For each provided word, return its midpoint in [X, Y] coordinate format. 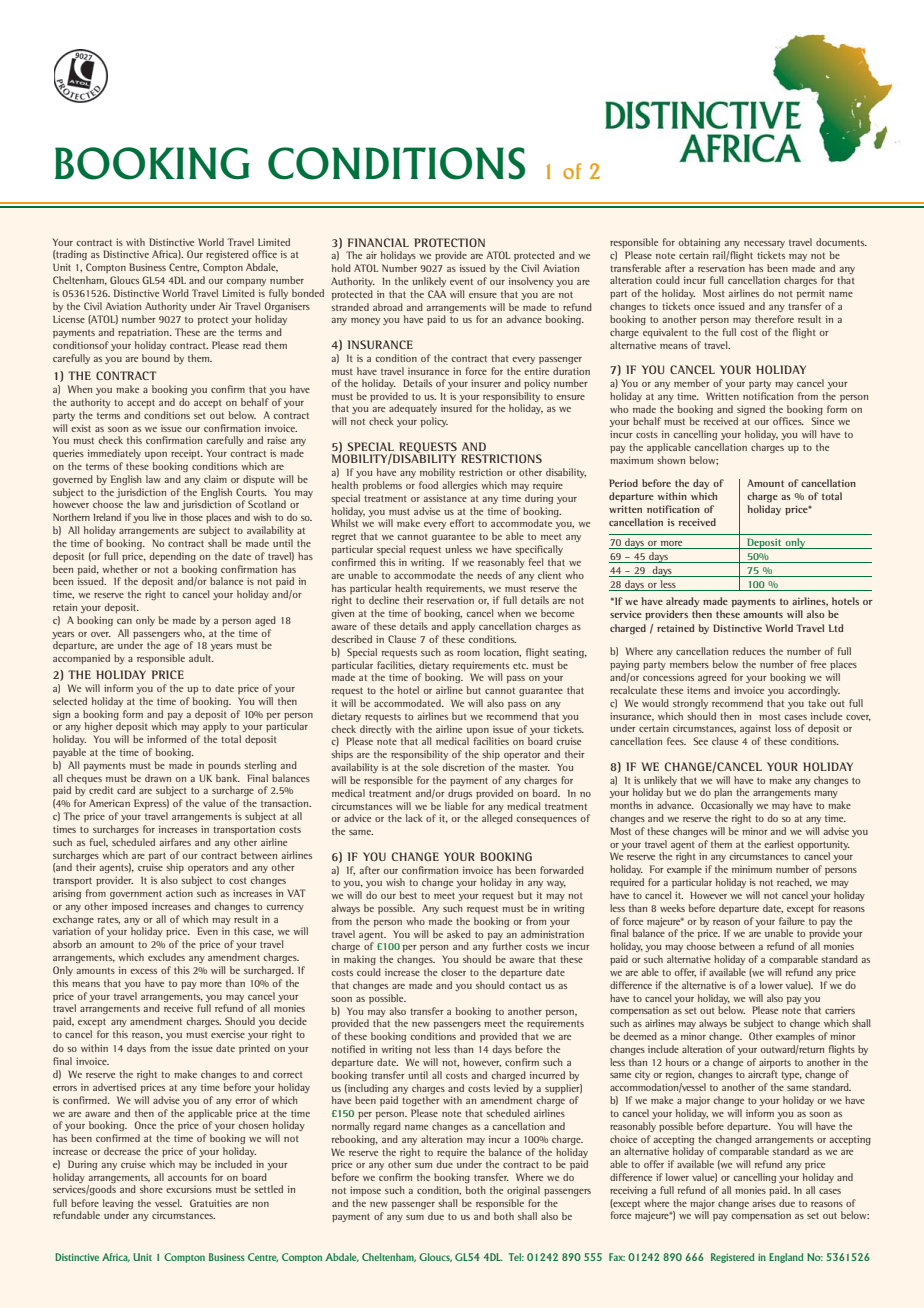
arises [764, 1203]
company [246, 282]
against [755, 729]
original [523, 1191]
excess [143, 971]
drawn [158, 778]
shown [671, 460]
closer [453, 972]
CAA [437, 294]
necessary [764, 244]
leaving [117, 1204]
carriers [840, 1010]
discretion [463, 767]
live [159, 517]
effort [462, 523]
